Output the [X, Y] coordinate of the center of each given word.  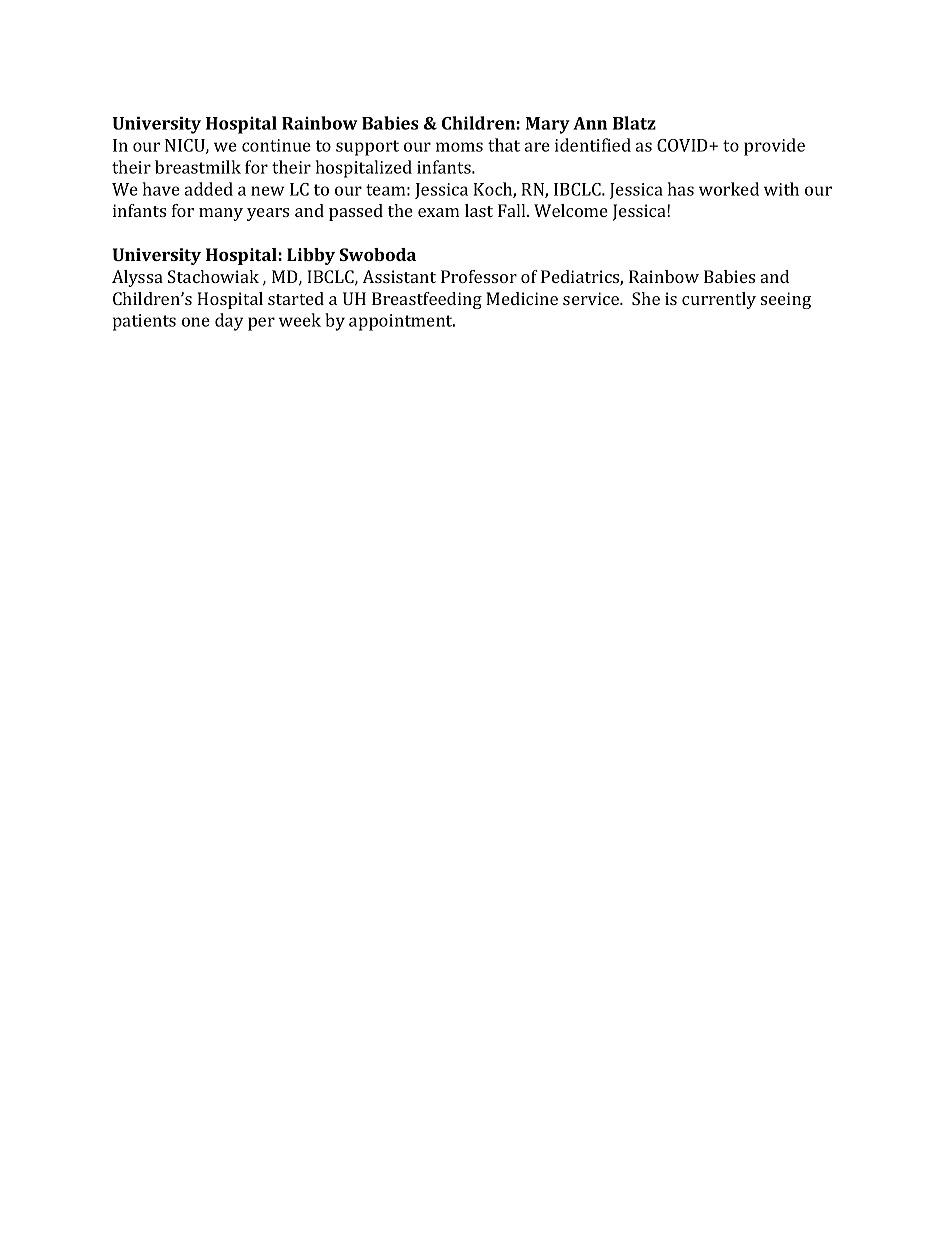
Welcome [571, 210]
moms [459, 147]
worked [729, 189]
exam [438, 212]
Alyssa [137, 278]
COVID [683, 145]
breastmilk [198, 167]
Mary [548, 125]
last [479, 210]
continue [276, 145]
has [680, 189]
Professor [479, 276]
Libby [311, 256]
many [221, 214]
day [229, 322]
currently [719, 300]
